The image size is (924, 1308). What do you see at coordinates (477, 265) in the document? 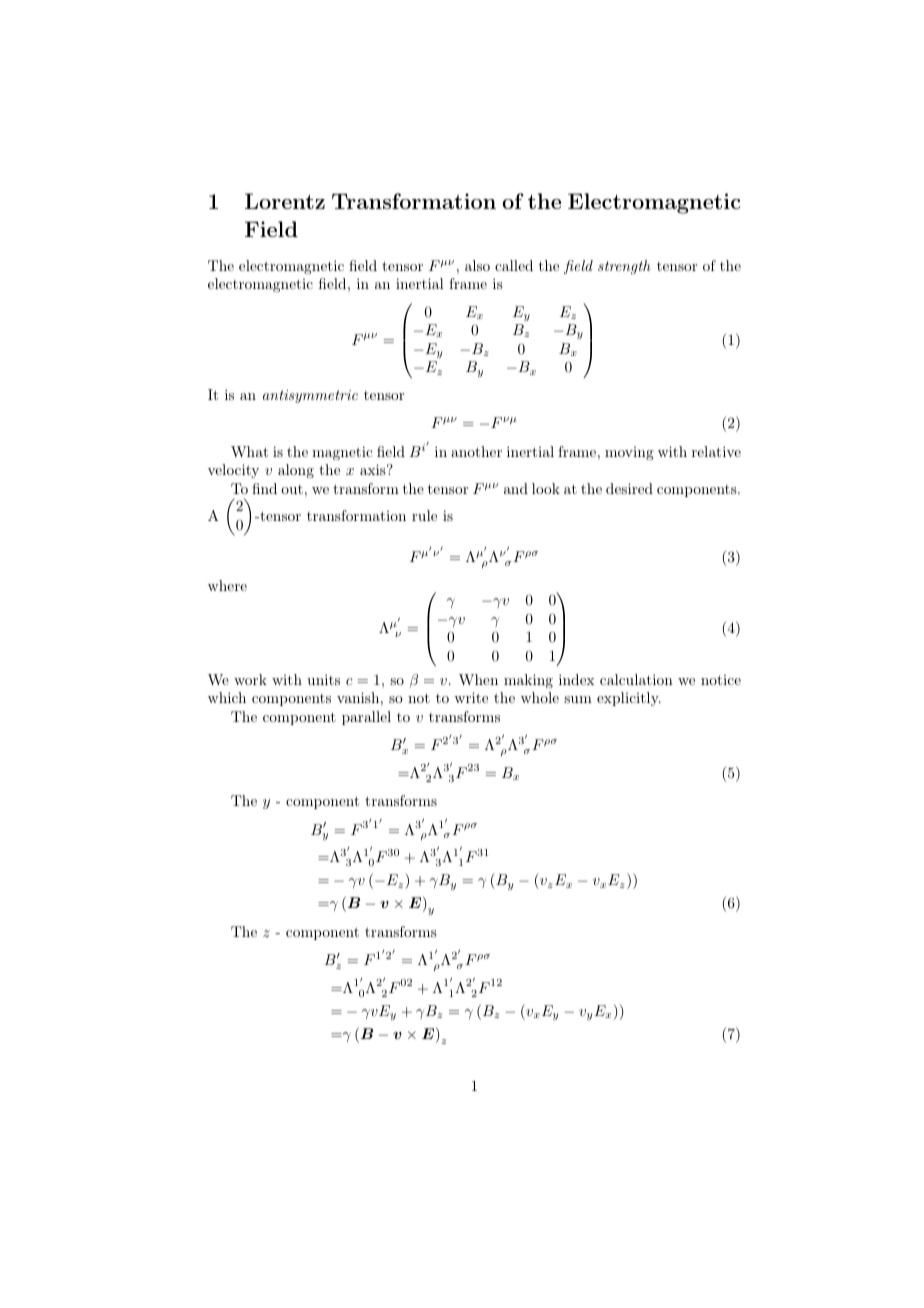
I see `also` at bounding box center [477, 265].
